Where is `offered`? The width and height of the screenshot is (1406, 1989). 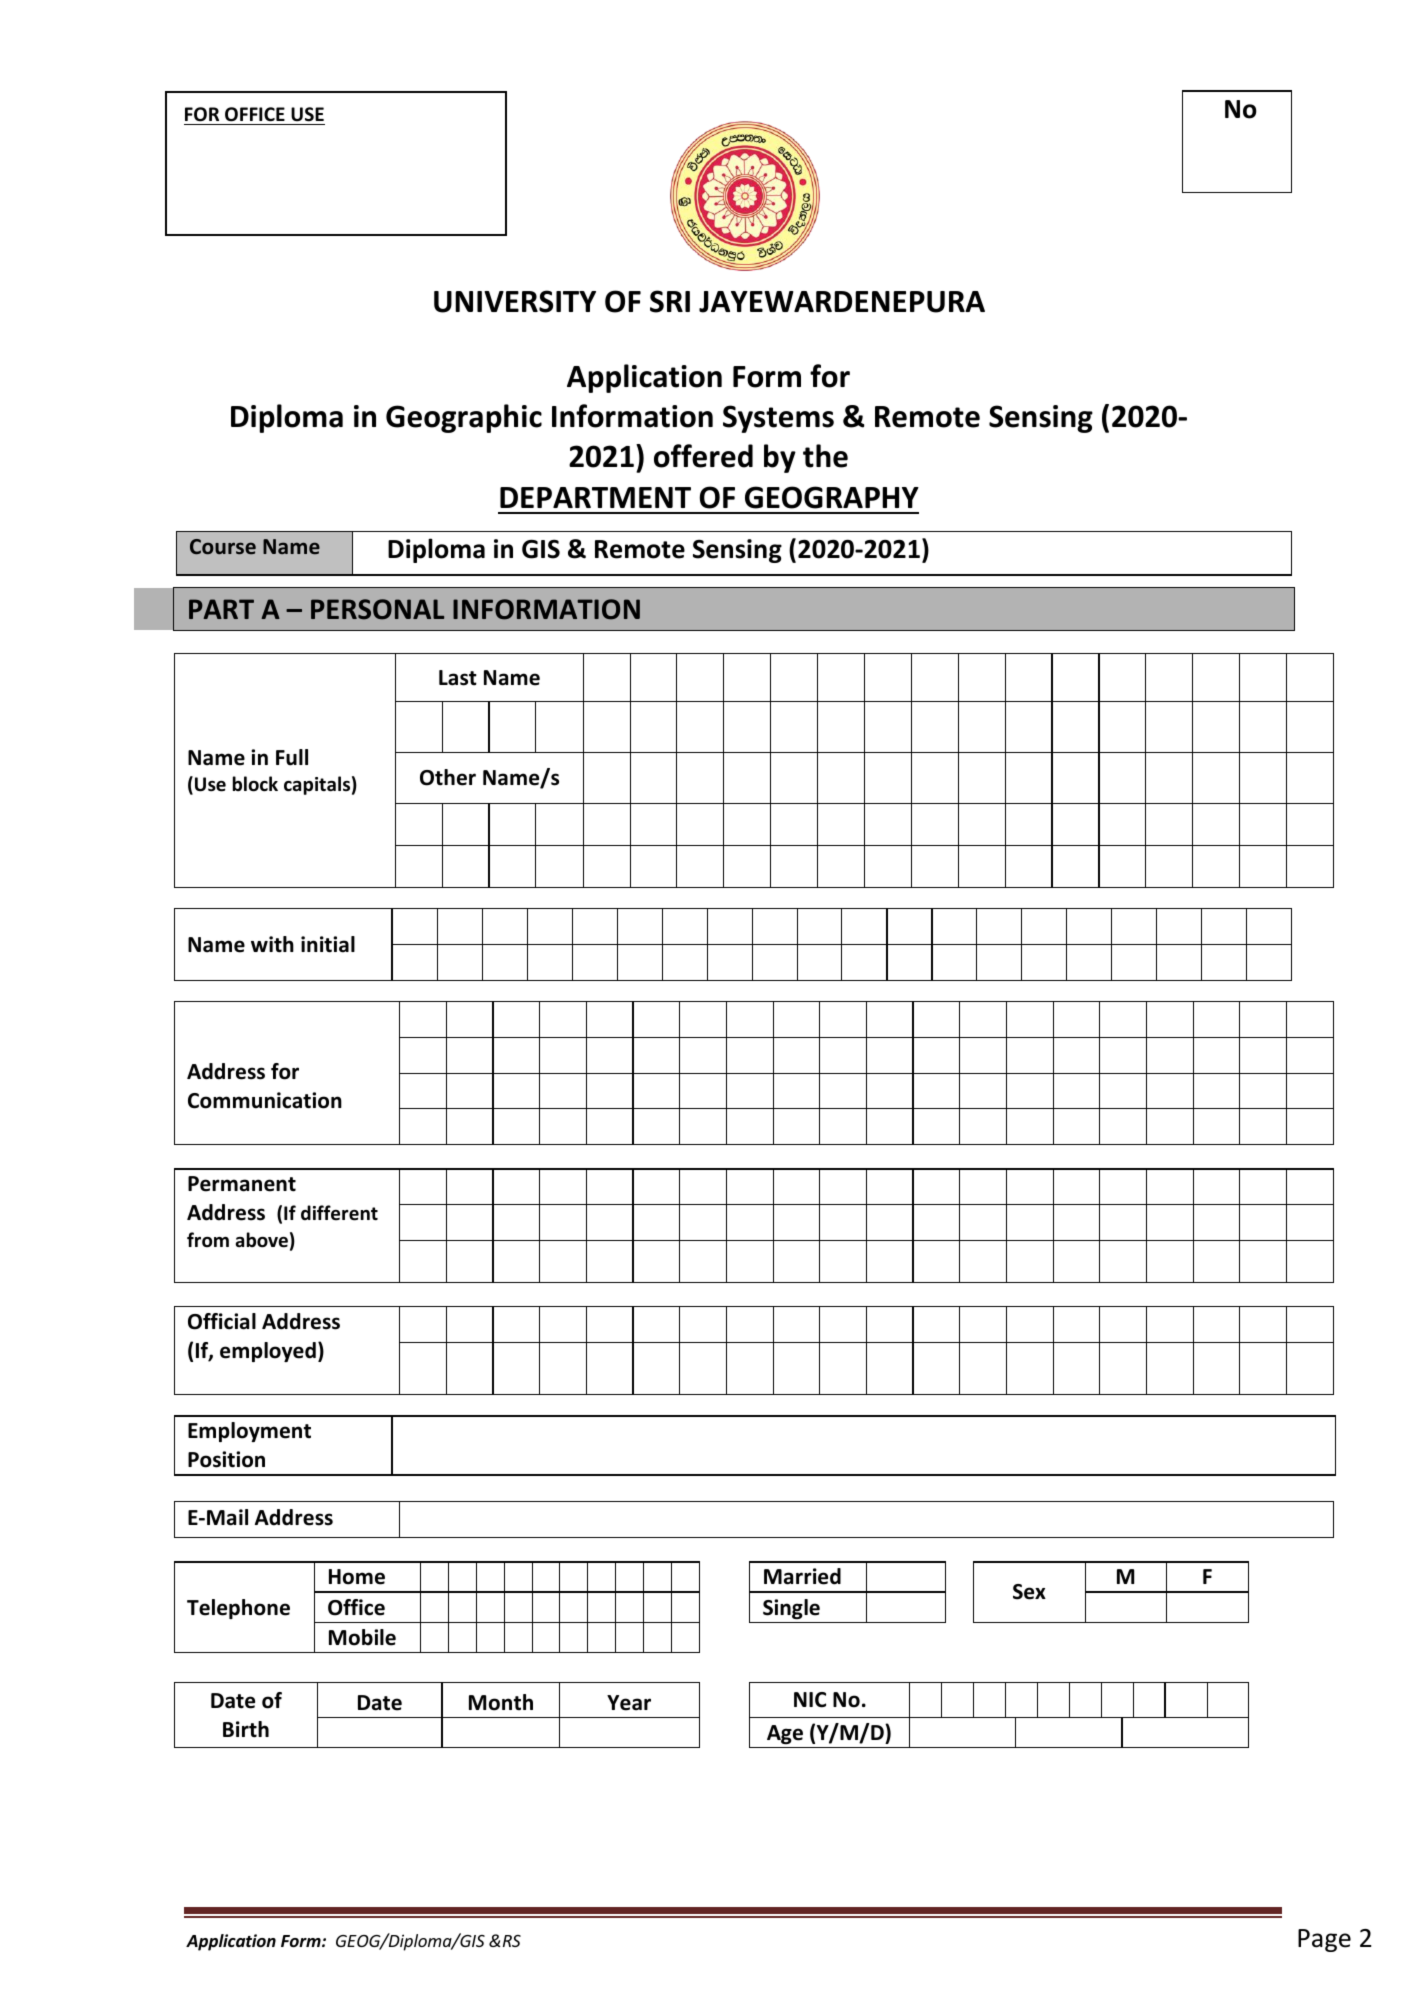
offered is located at coordinates (703, 456).
